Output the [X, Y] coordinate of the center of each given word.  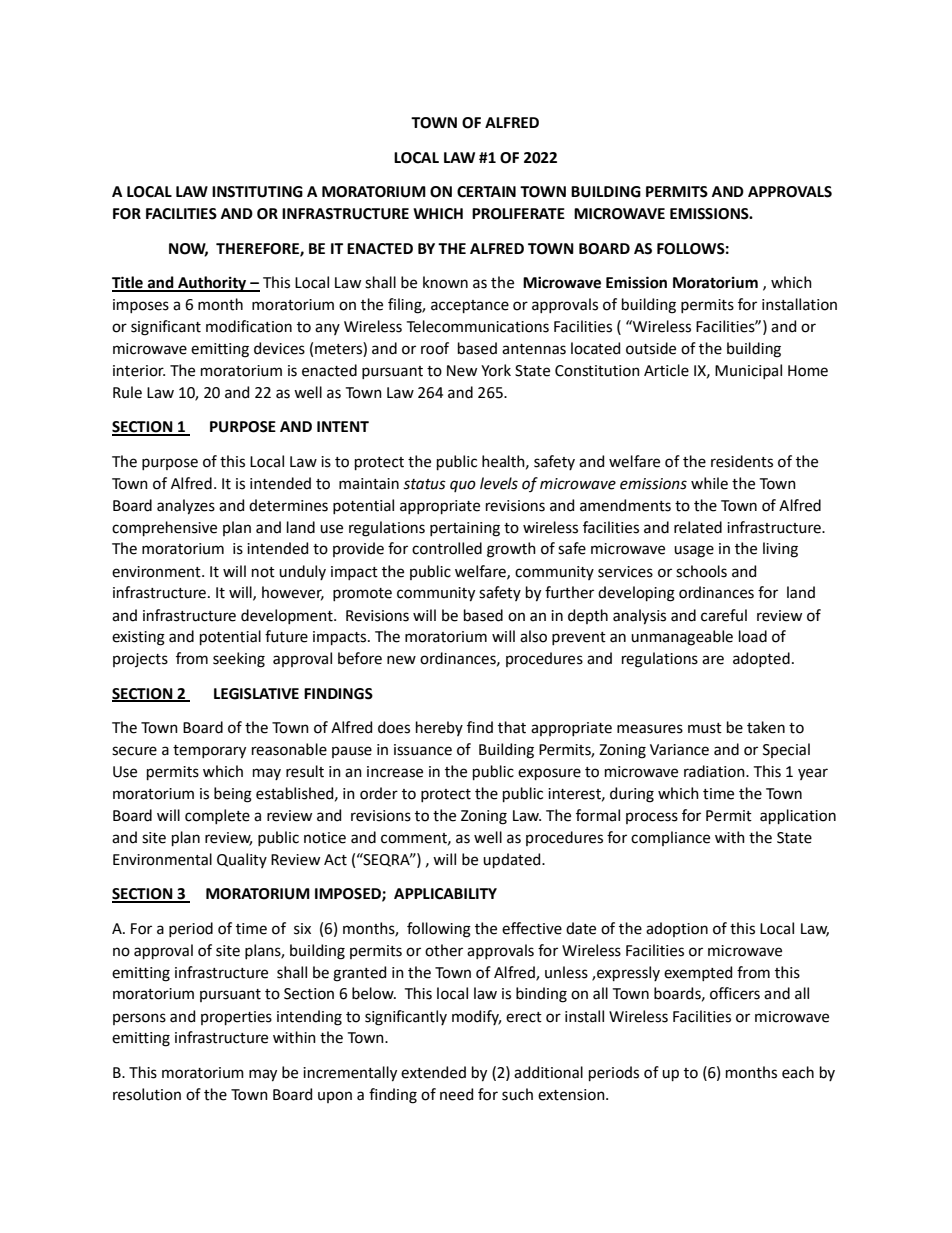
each [798, 1072]
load [753, 636]
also [533, 636]
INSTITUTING [257, 192]
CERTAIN [486, 192]
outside [651, 348]
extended [433, 1072]
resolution [147, 1094]
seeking [239, 660]
